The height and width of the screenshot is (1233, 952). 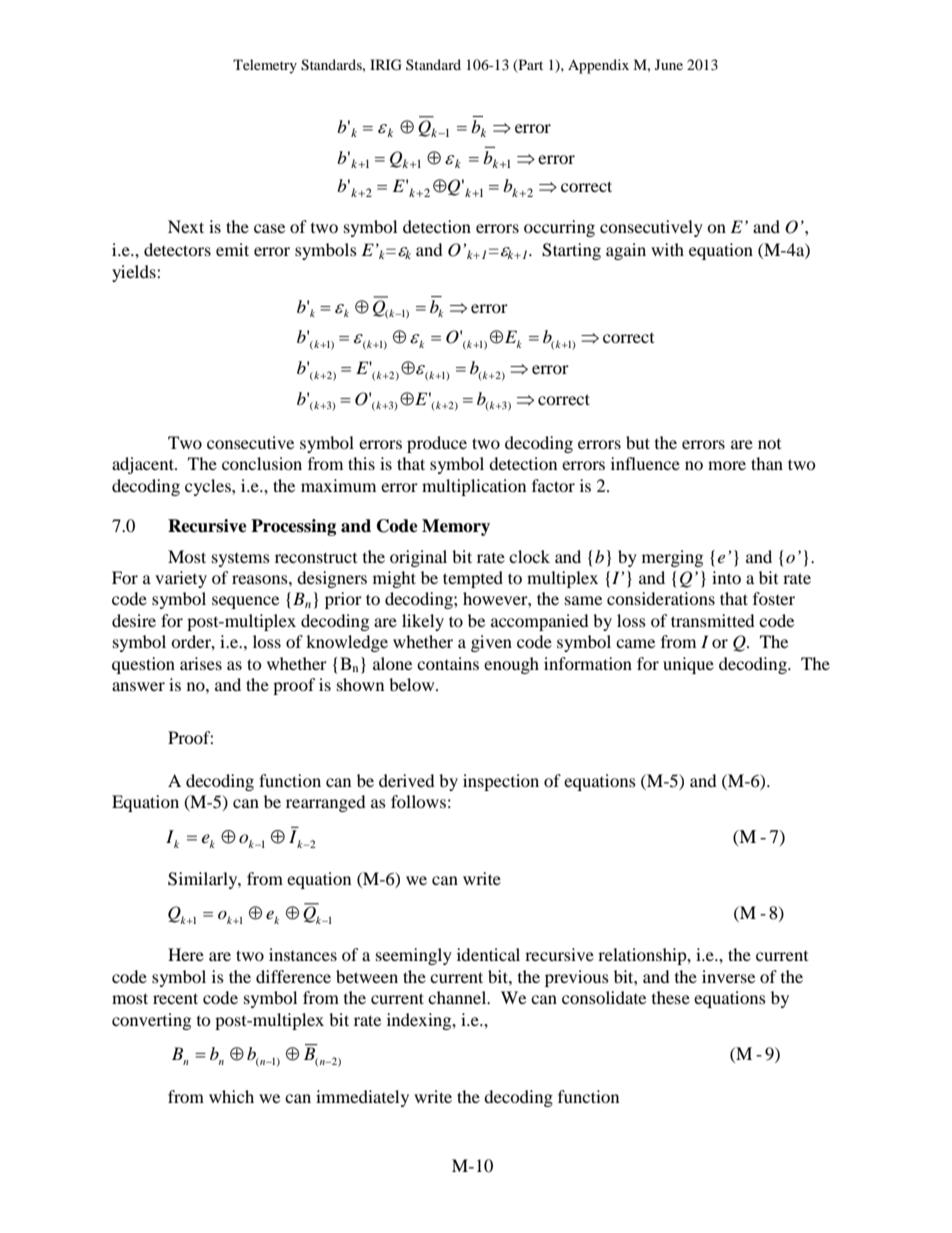 What do you see at coordinates (688, 665) in the screenshot?
I see `unique` at bounding box center [688, 665].
